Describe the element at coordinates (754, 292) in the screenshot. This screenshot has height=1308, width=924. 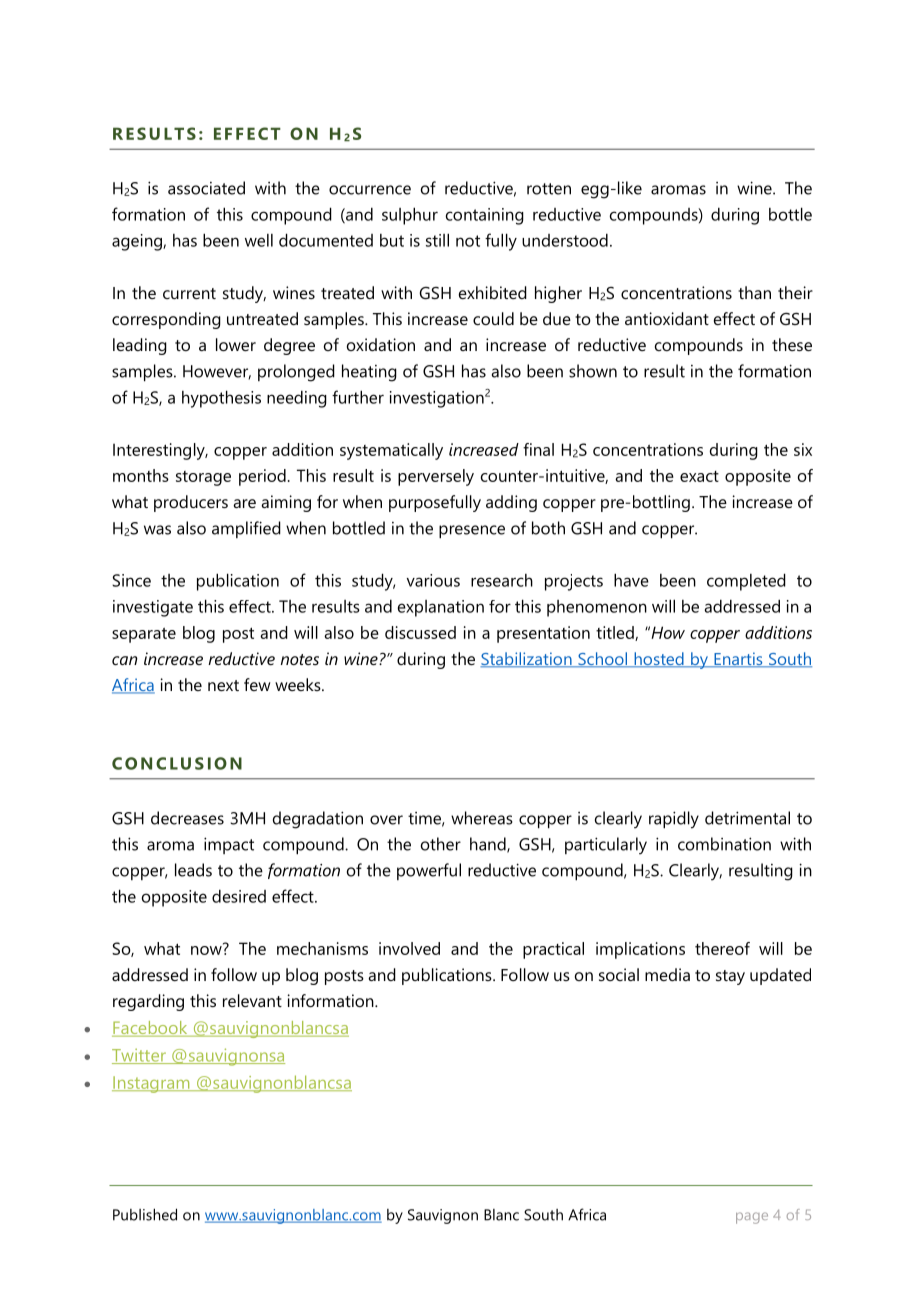
I see `than` at that location.
